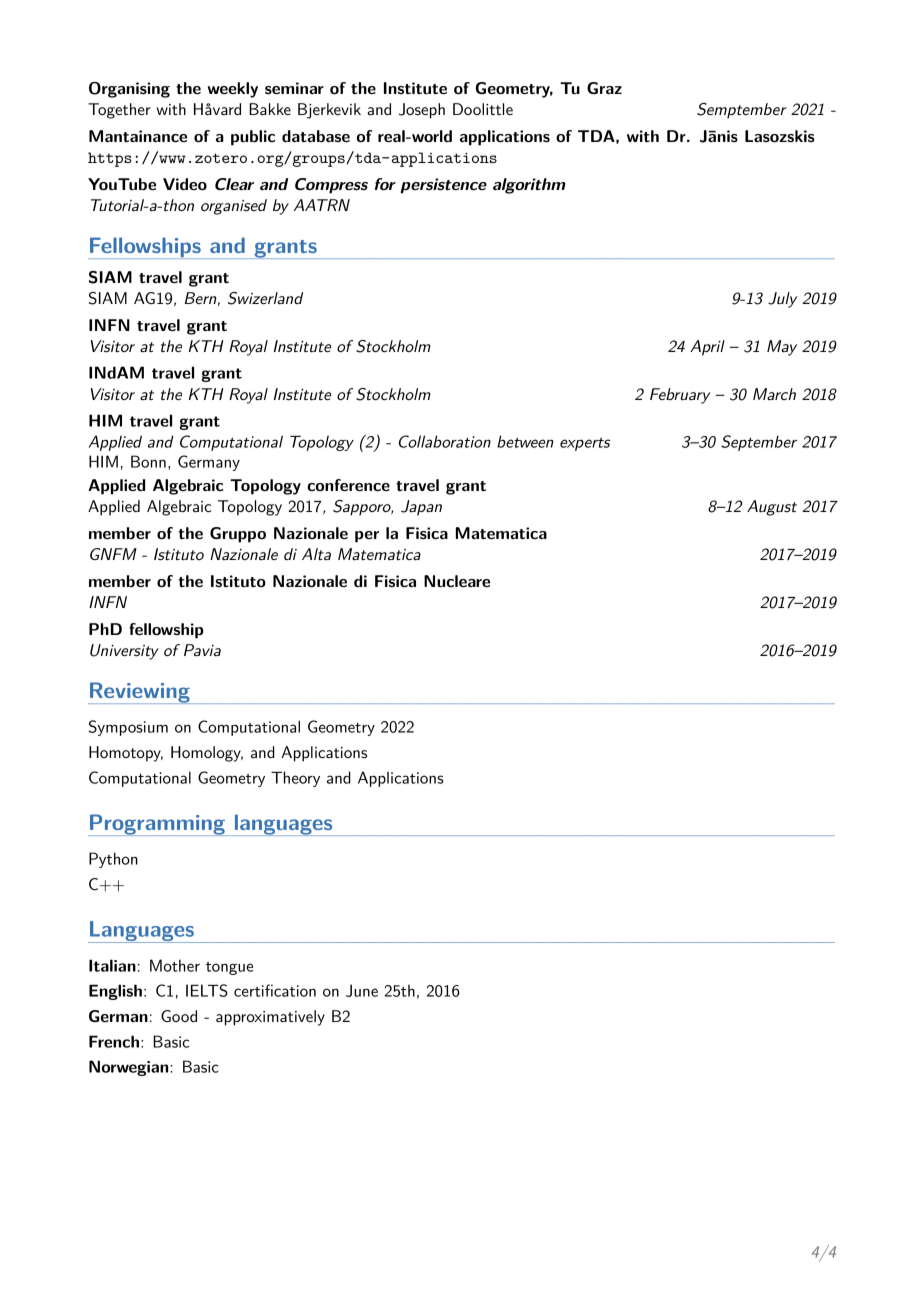  Describe the element at coordinates (422, 111) in the screenshot. I see `Joseph` at that location.
